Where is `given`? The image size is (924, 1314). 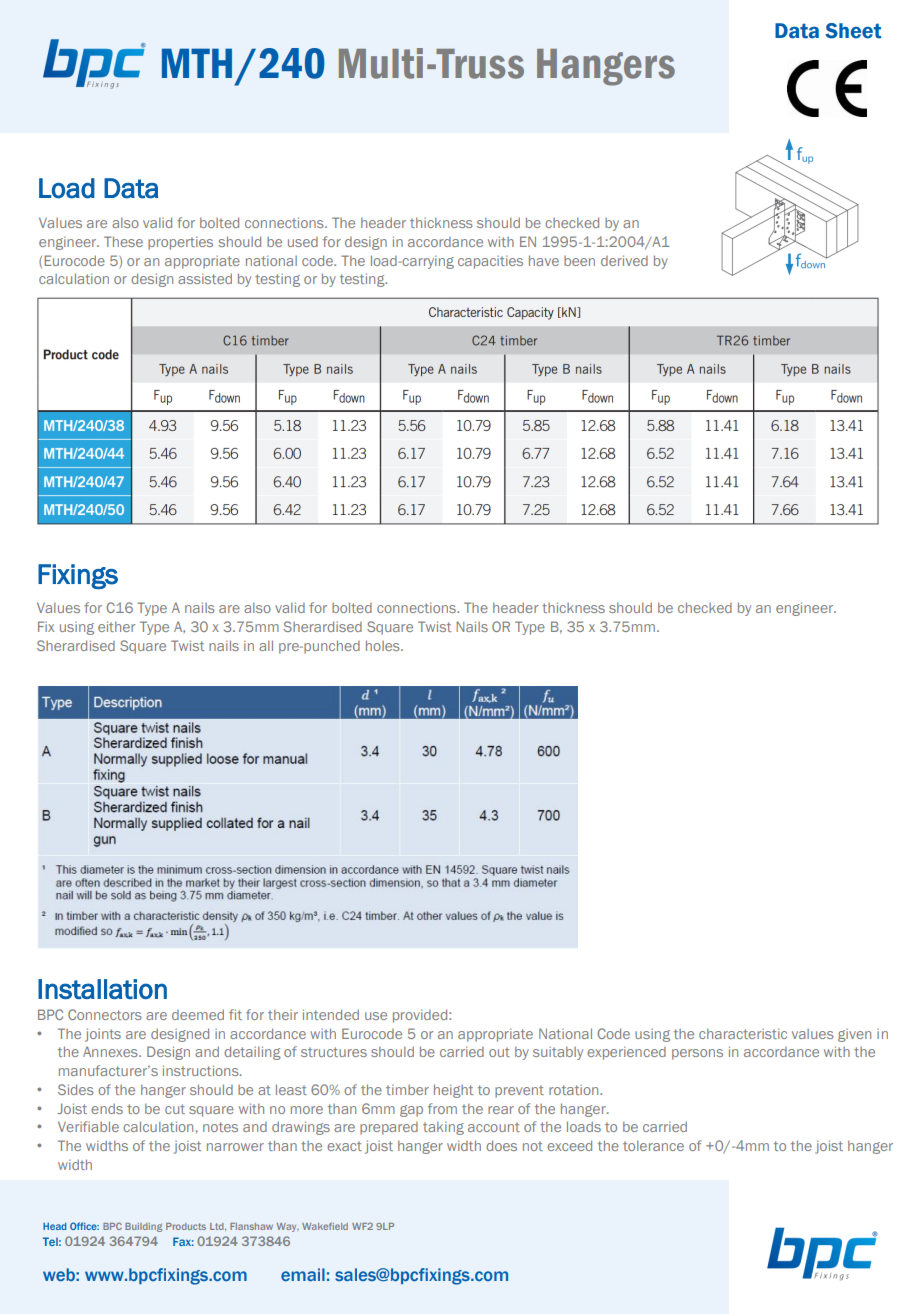
given is located at coordinates (854, 1035).
